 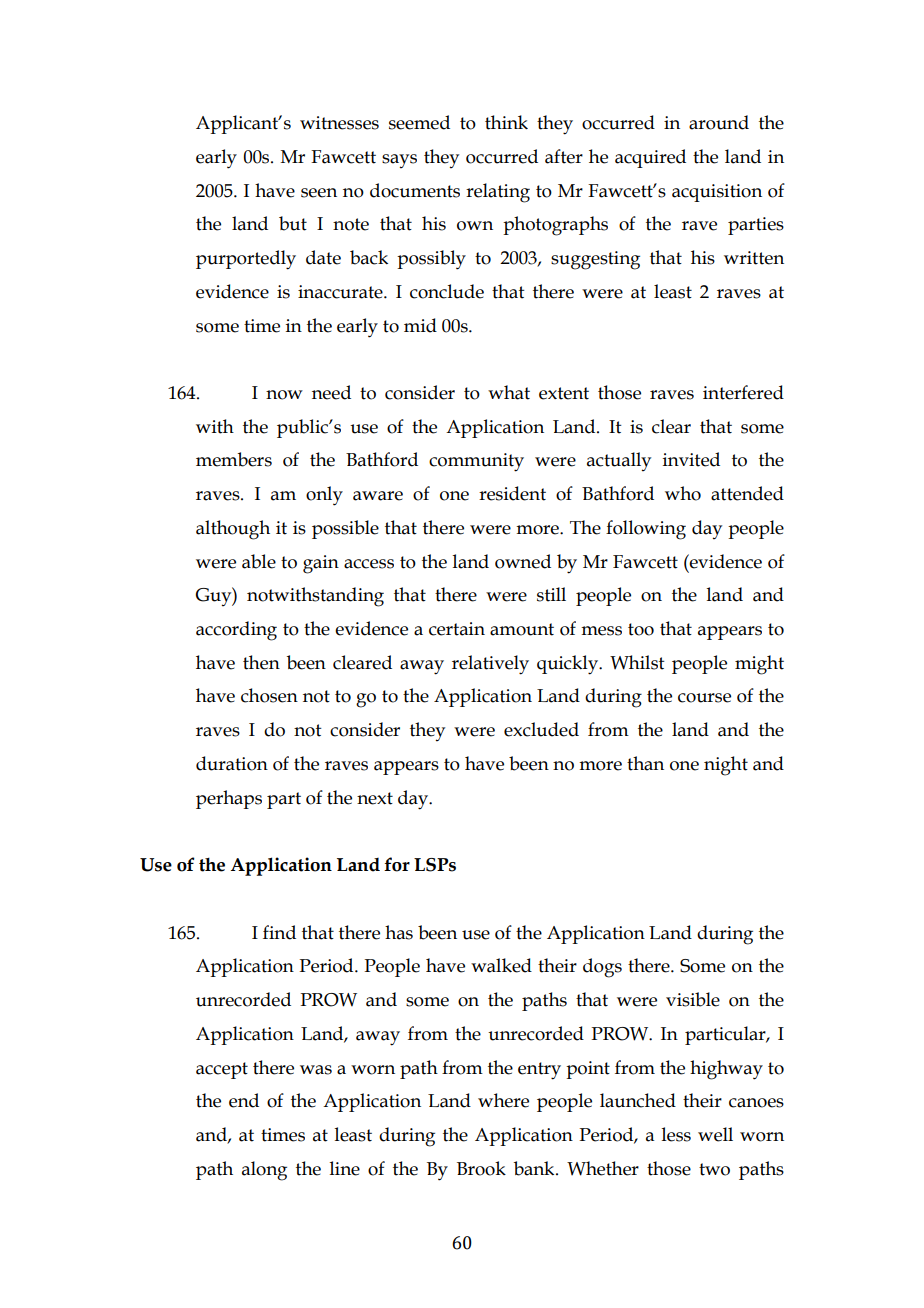 I want to click on visible, so click(x=693, y=999).
